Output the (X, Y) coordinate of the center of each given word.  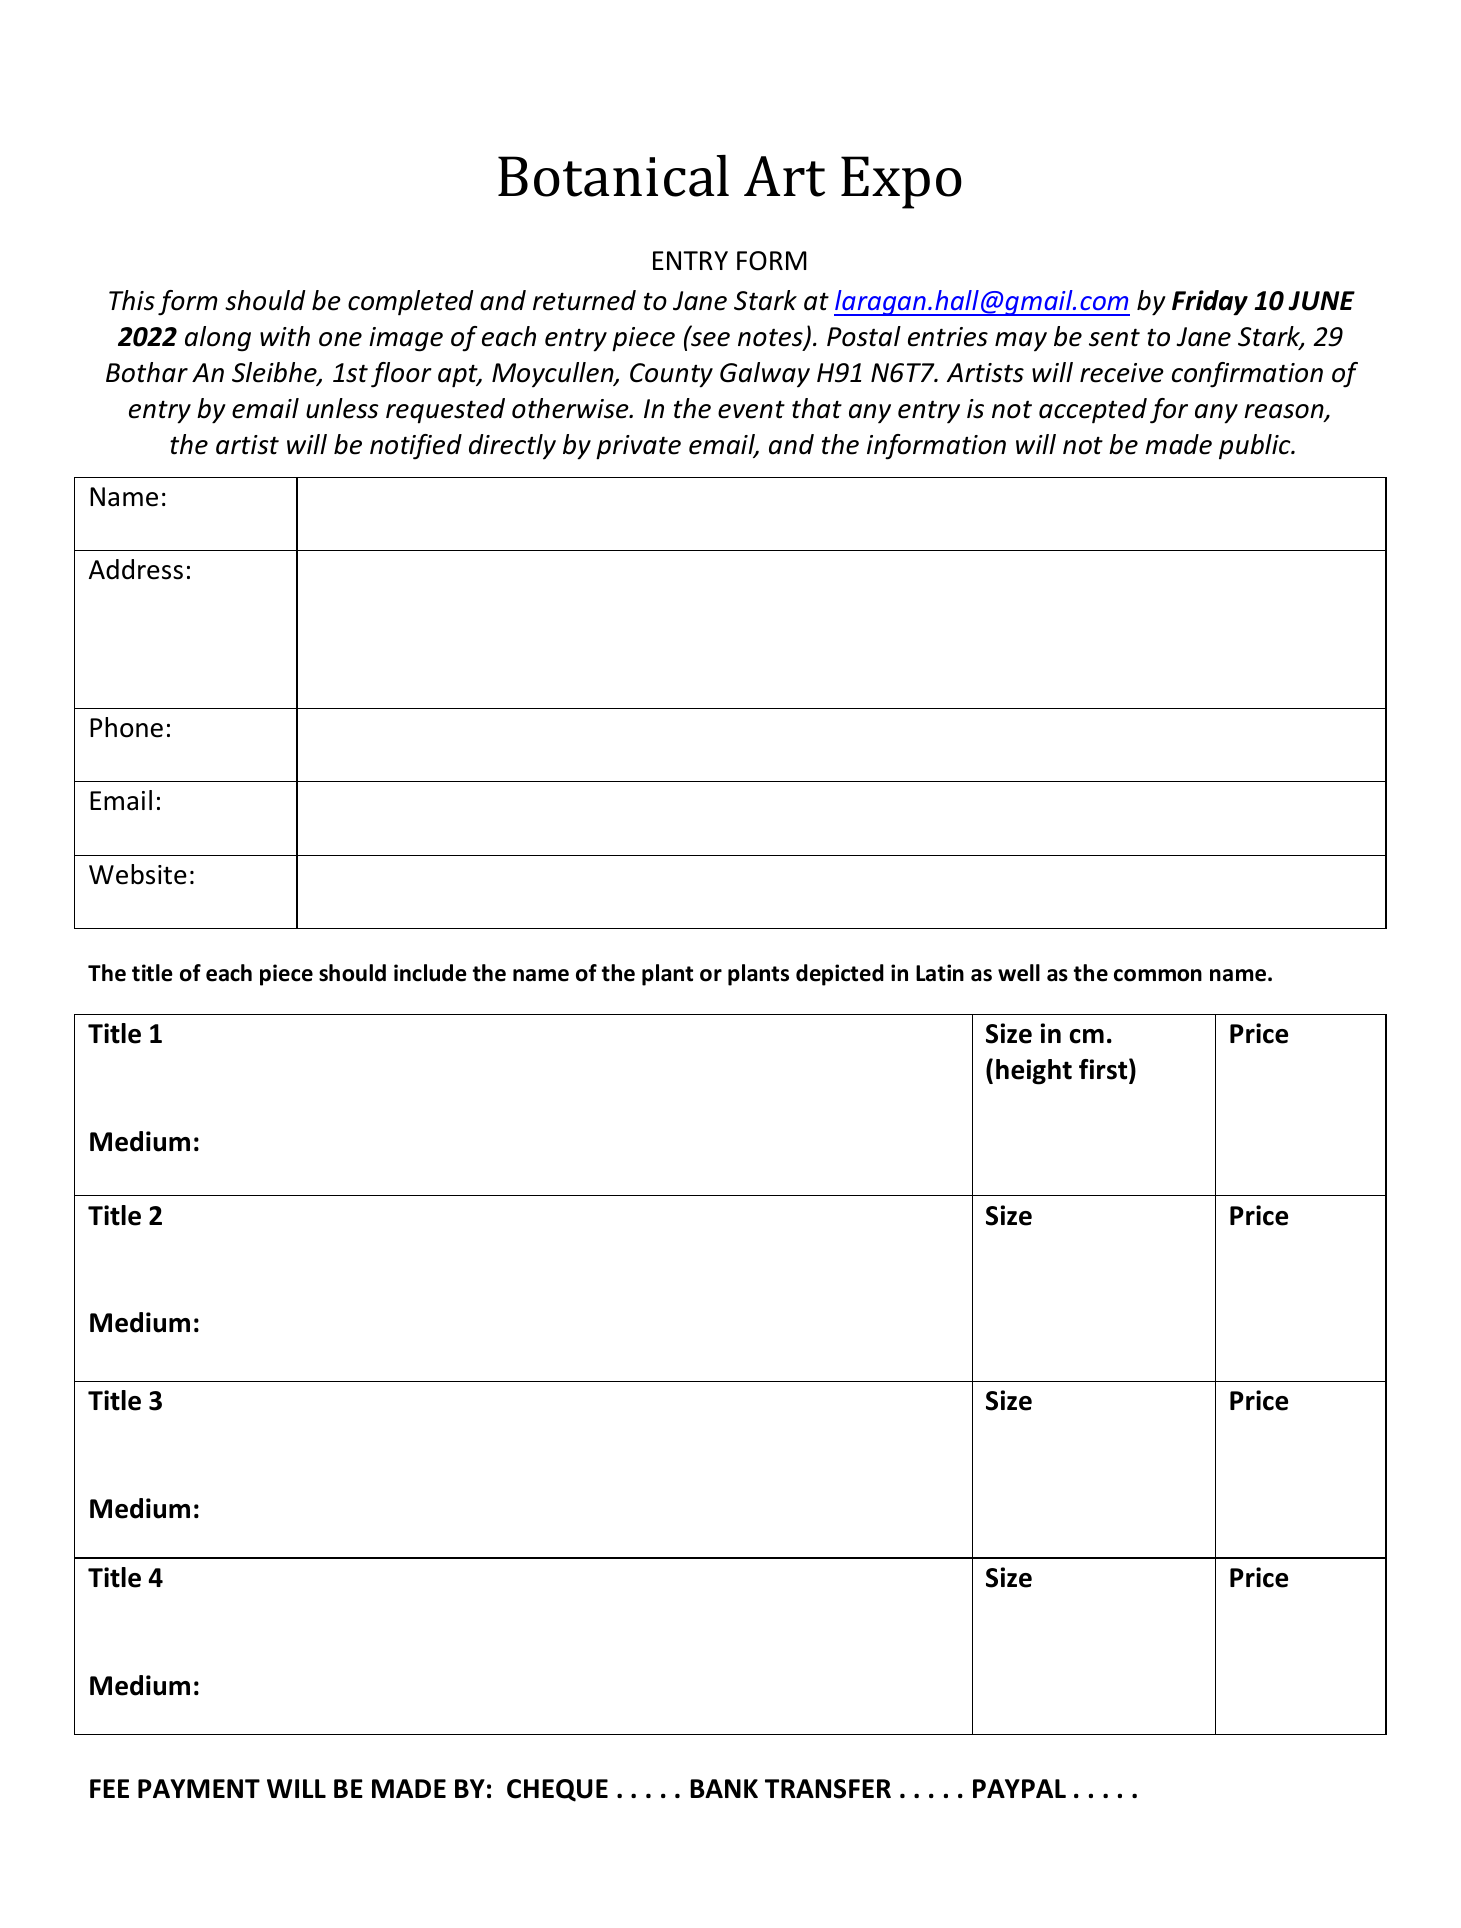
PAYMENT (199, 1788)
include (430, 973)
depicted (840, 975)
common (1158, 975)
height (1034, 1072)
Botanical (613, 176)
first (1104, 1069)
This (132, 300)
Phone (126, 727)
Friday (1210, 303)
